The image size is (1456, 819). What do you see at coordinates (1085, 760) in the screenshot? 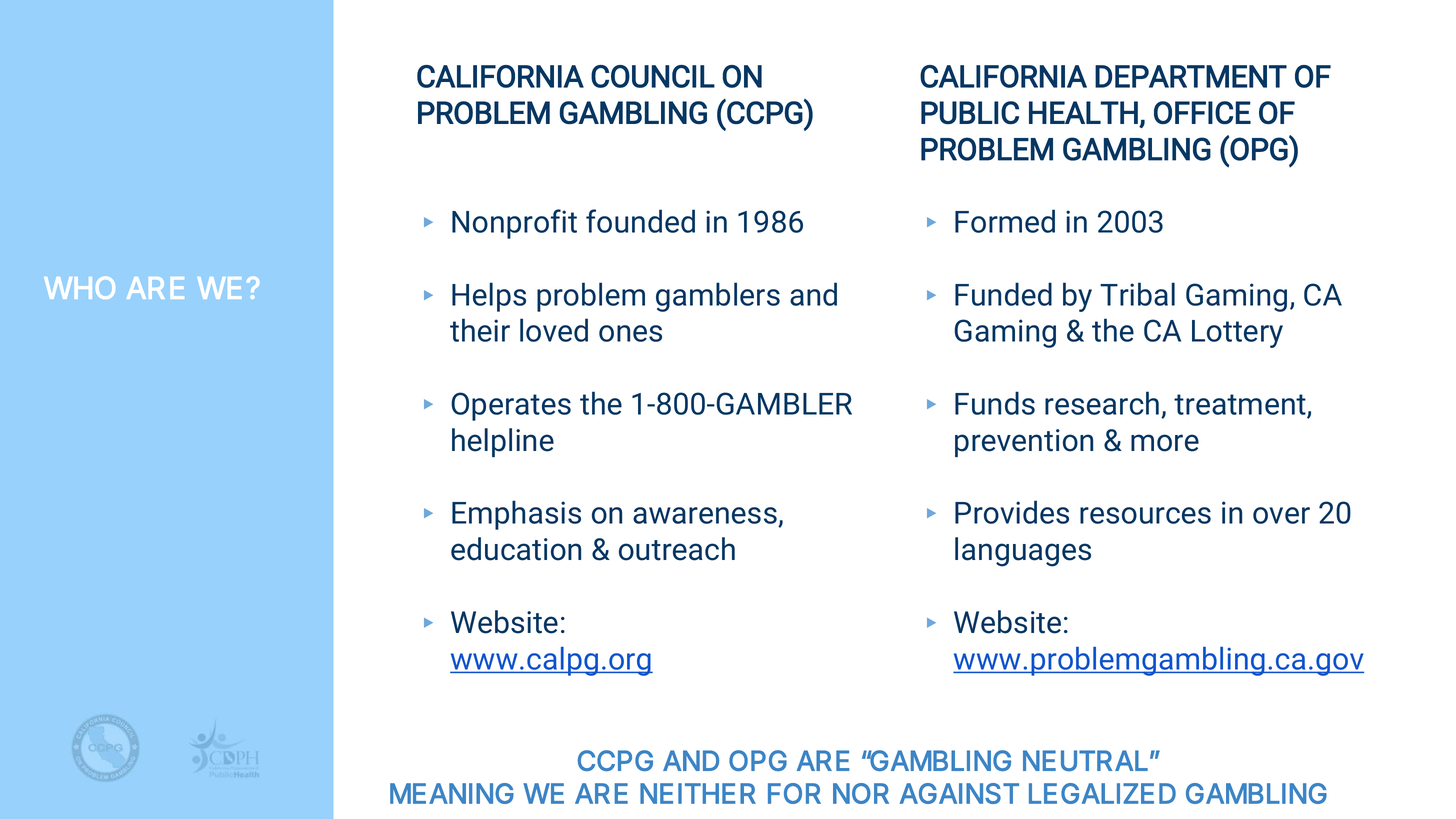
I see `NEUTRAL` at bounding box center [1085, 760].
